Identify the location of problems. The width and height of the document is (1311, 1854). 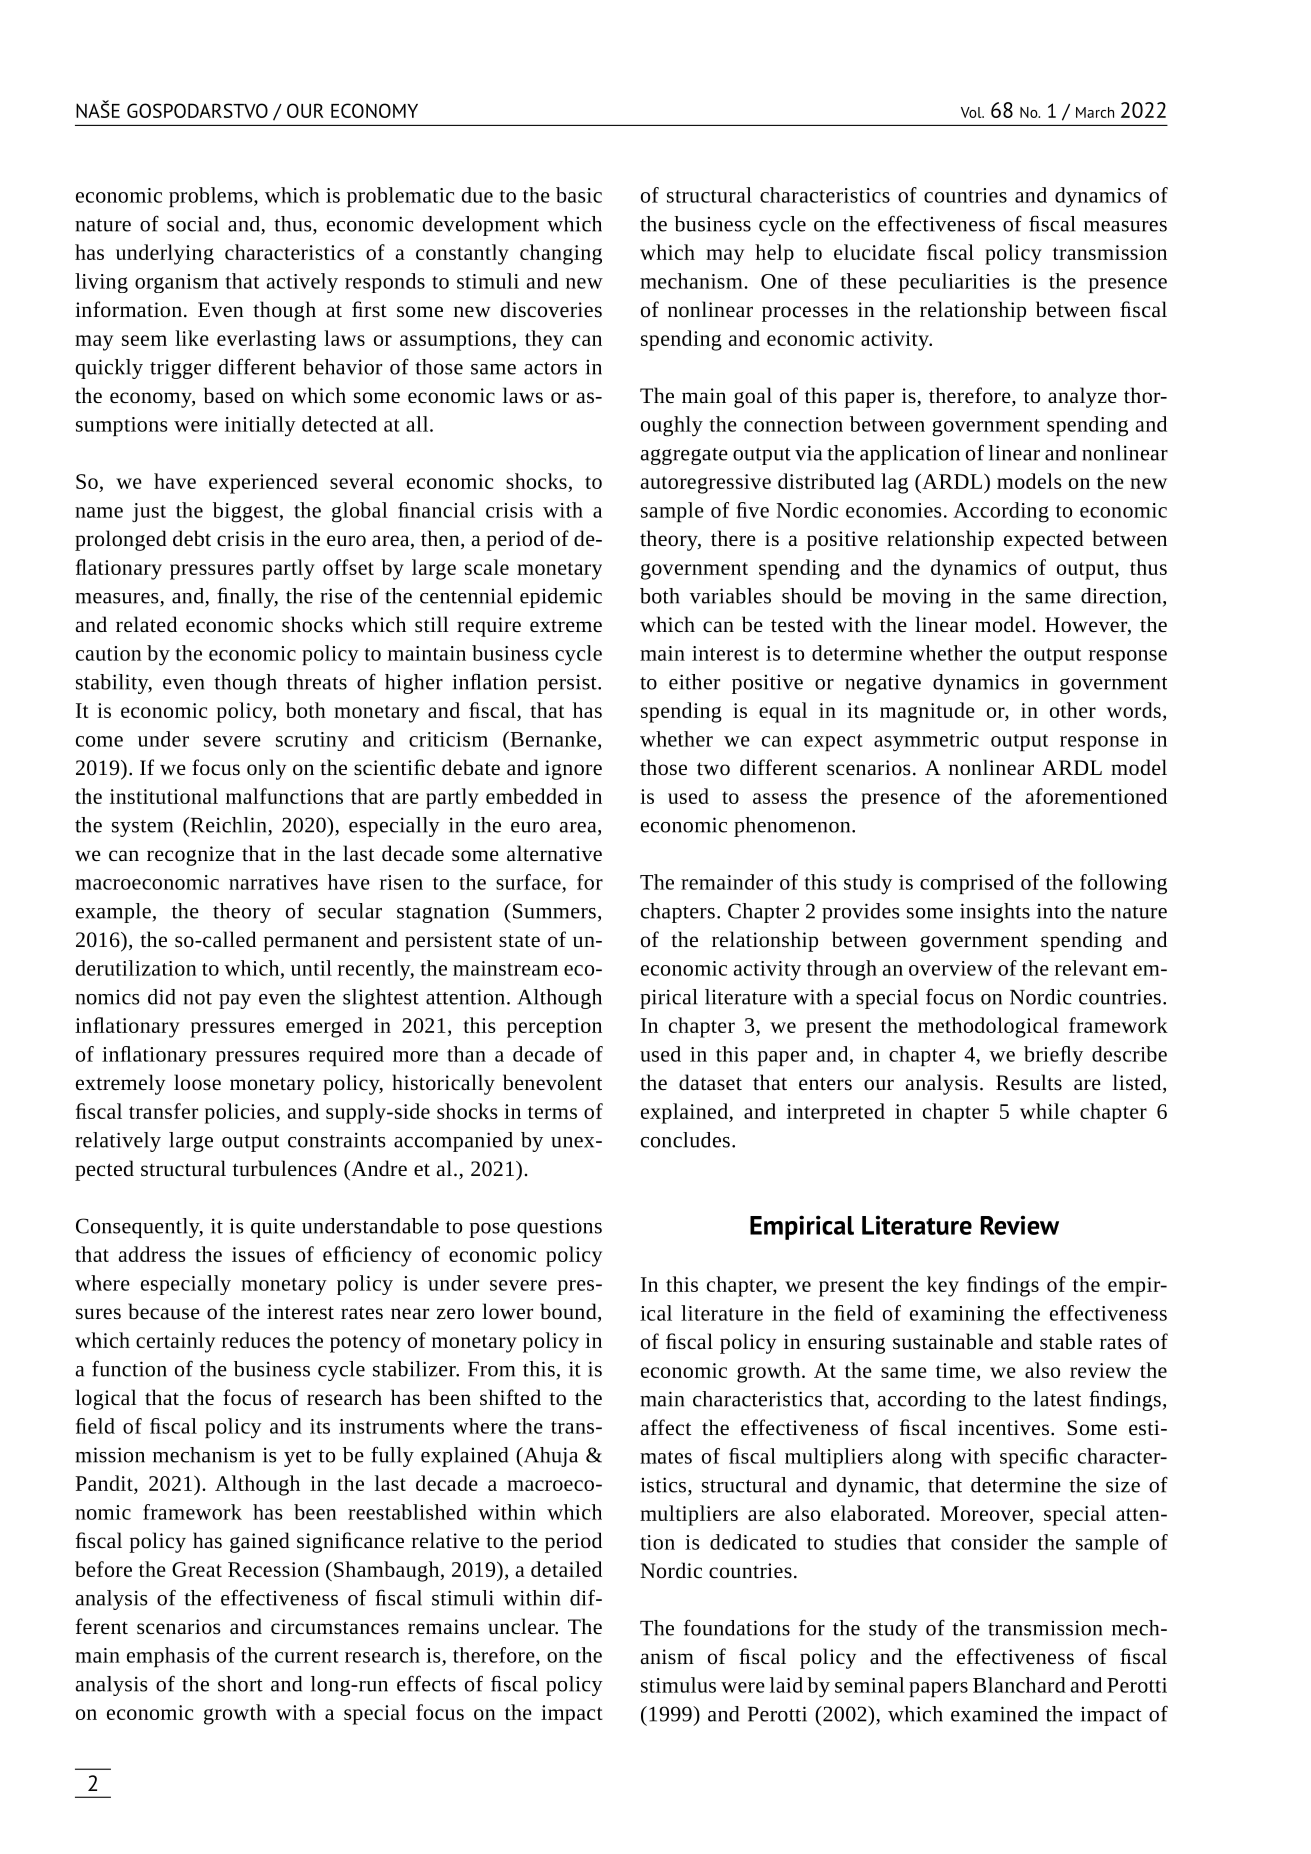
(212, 197).
